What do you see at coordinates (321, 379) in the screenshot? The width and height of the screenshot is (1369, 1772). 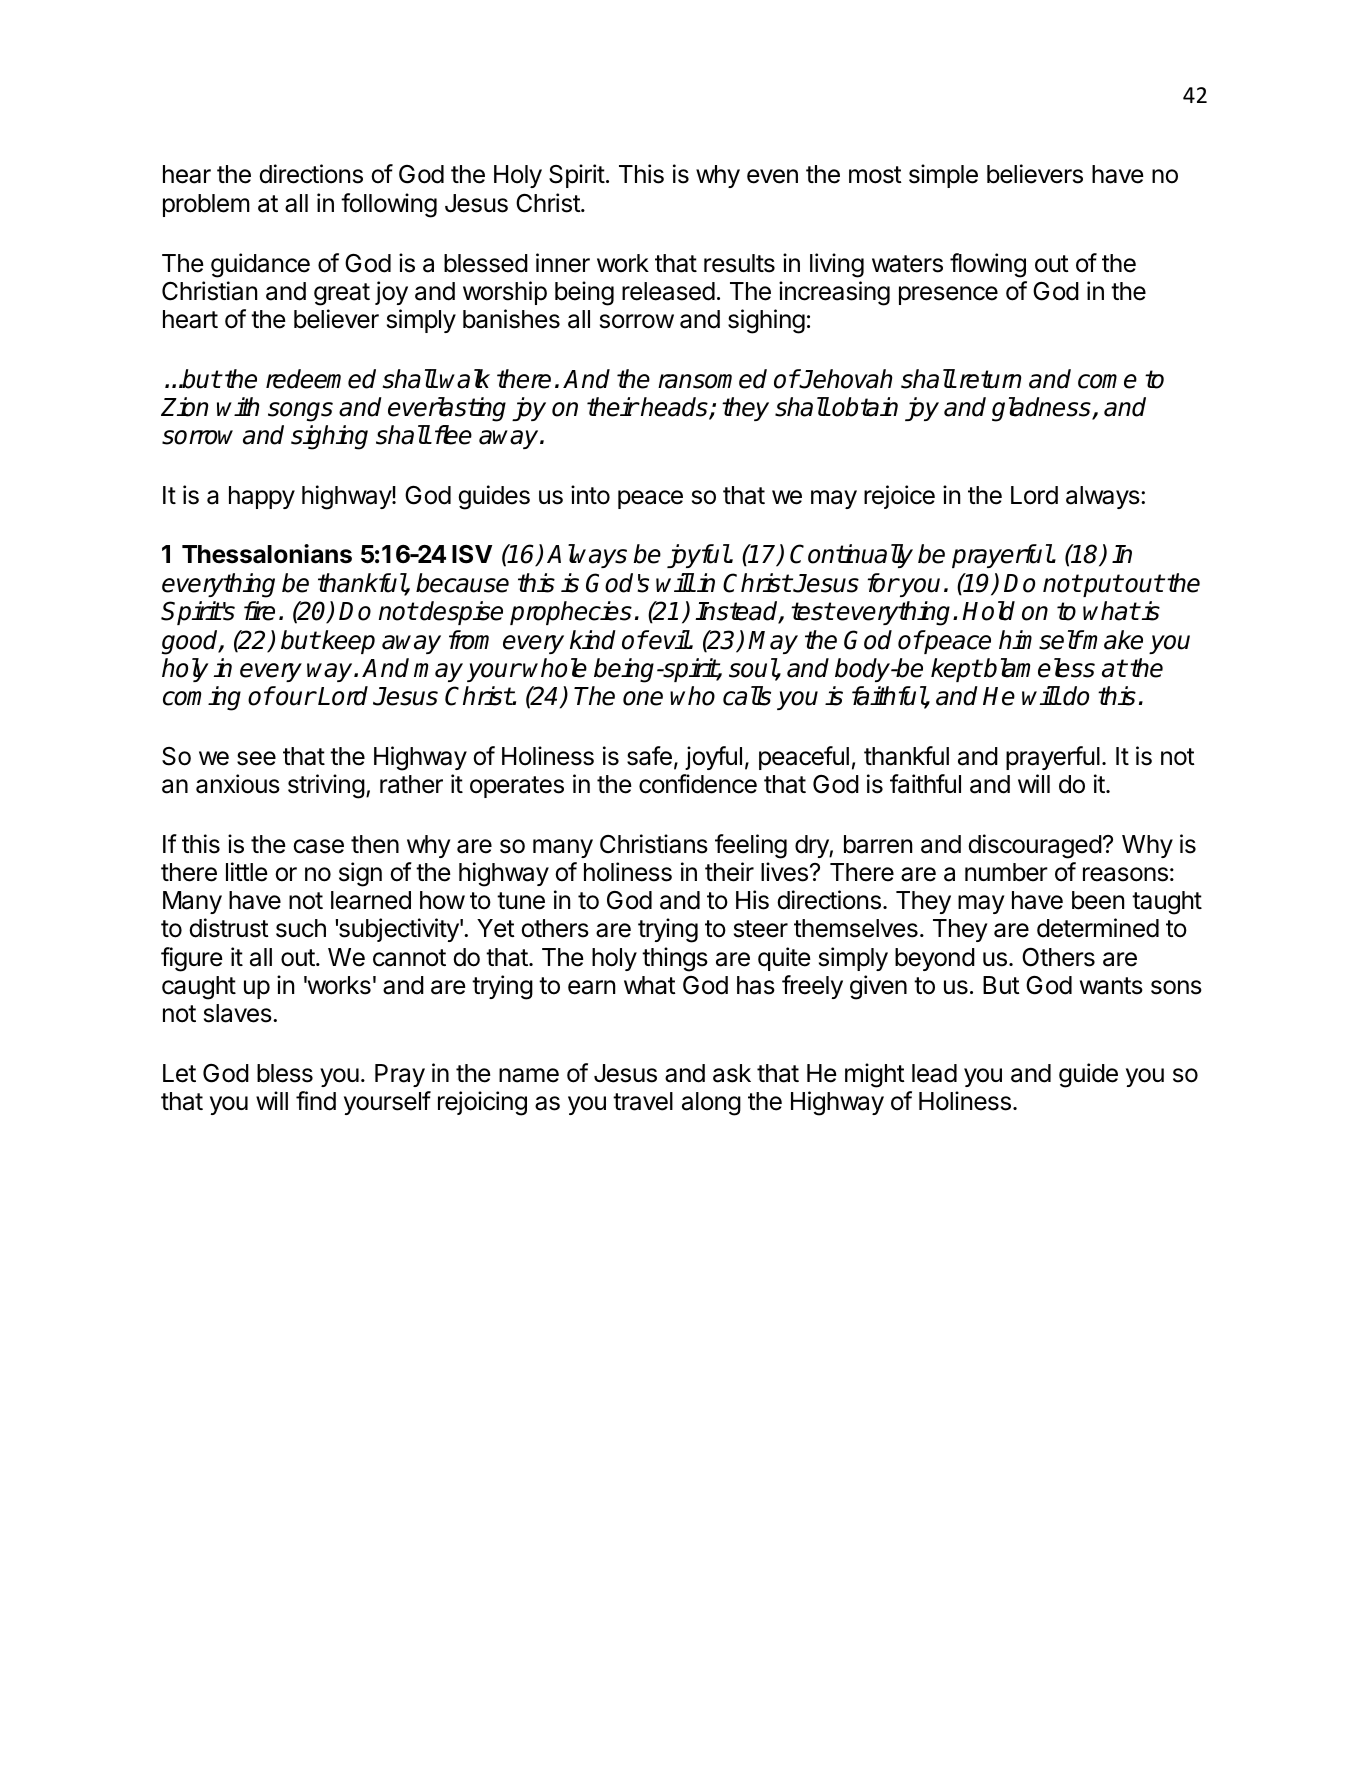 I see `redeemed` at bounding box center [321, 379].
